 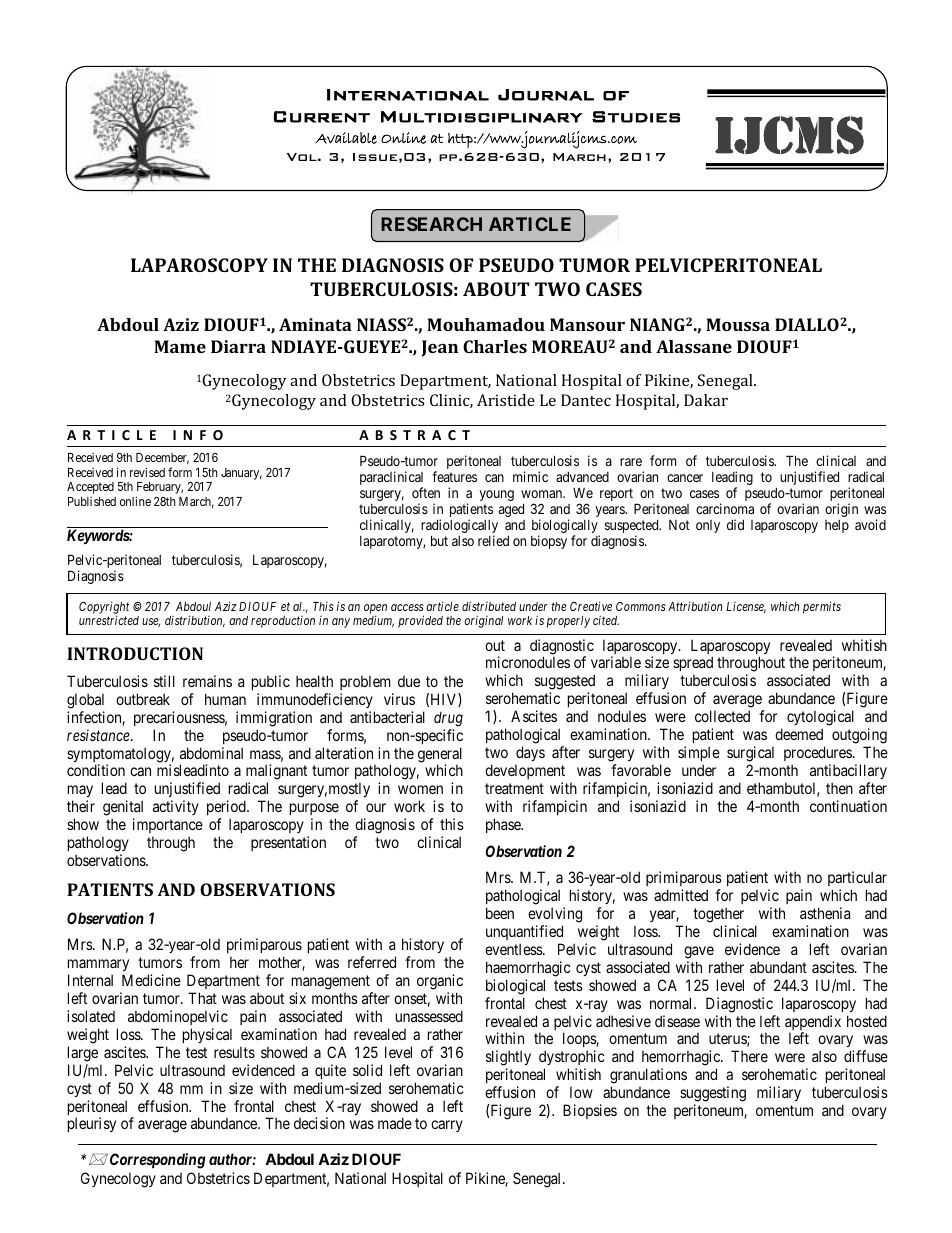 What do you see at coordinates (195, 621) in the screenshot?
I see `distribution` at bounding box center [195, 621].
